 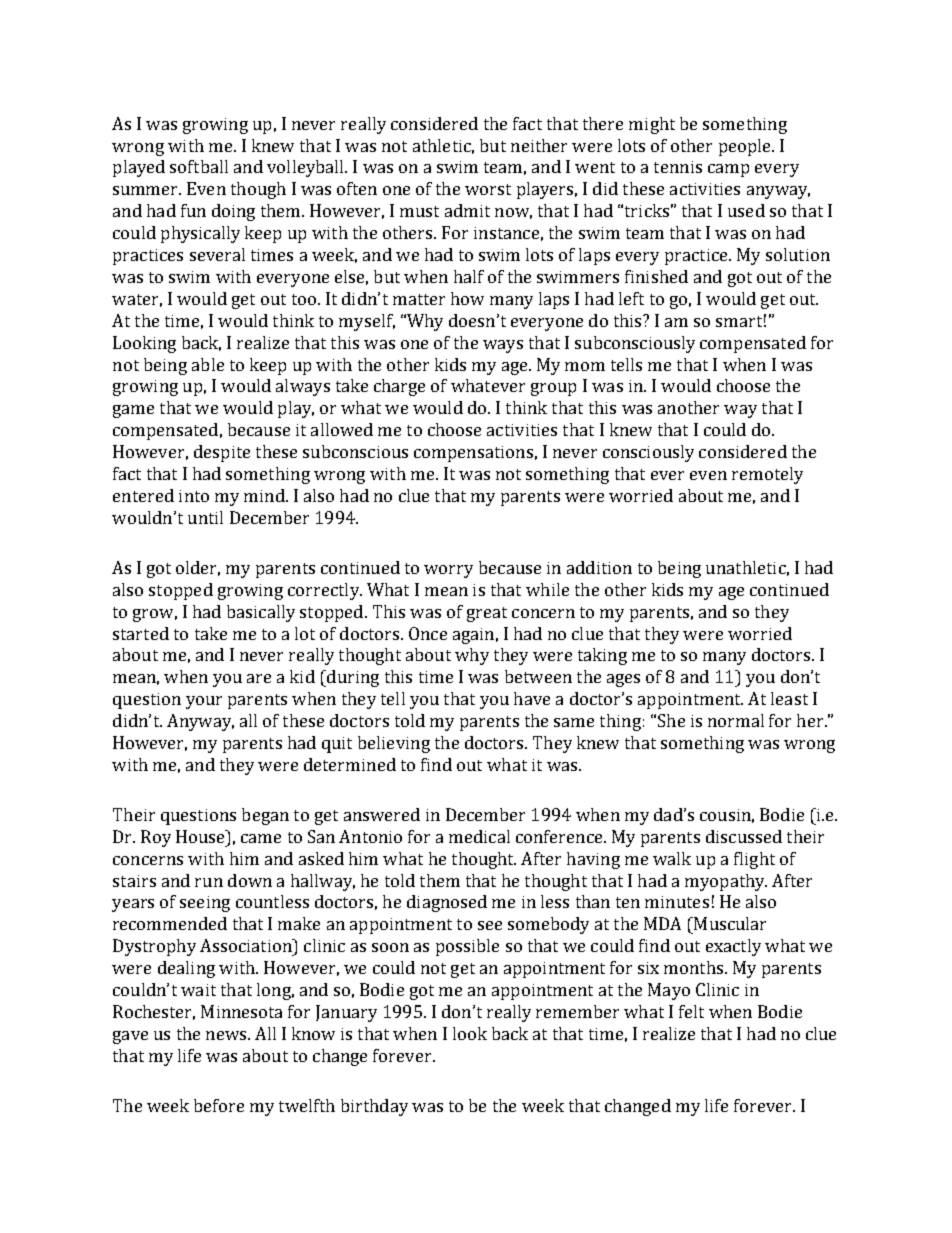 What do you see at coordinates (728, 170) in the document?
I see `camp` at bounding box center [728, 170].
